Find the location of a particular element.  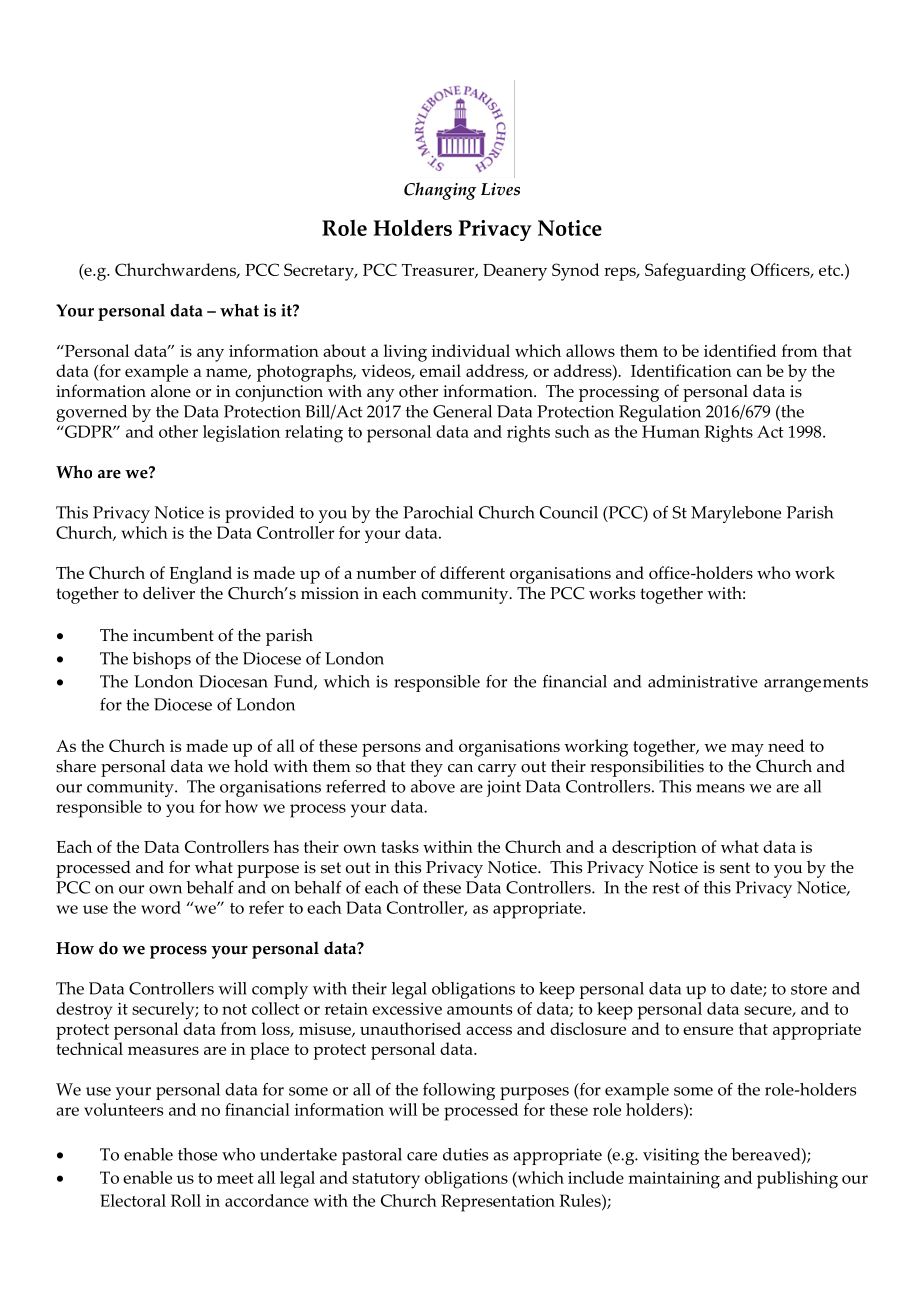

those is located at coordinates (197, 1154).
